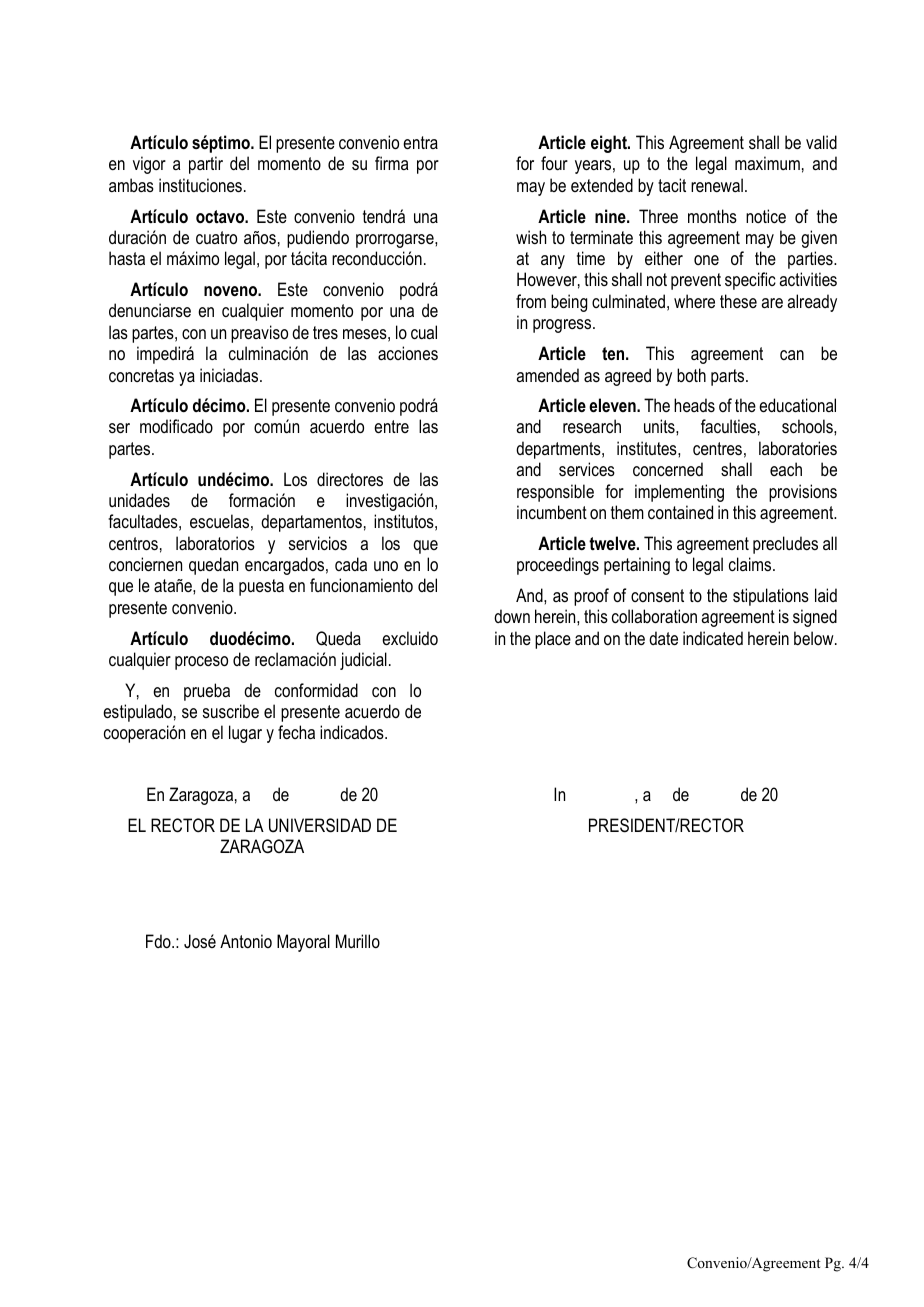 This document has width=924, height=1307. Describe the element at coordinates (303, 943) in the document. I see `Mayoral` at that location.
